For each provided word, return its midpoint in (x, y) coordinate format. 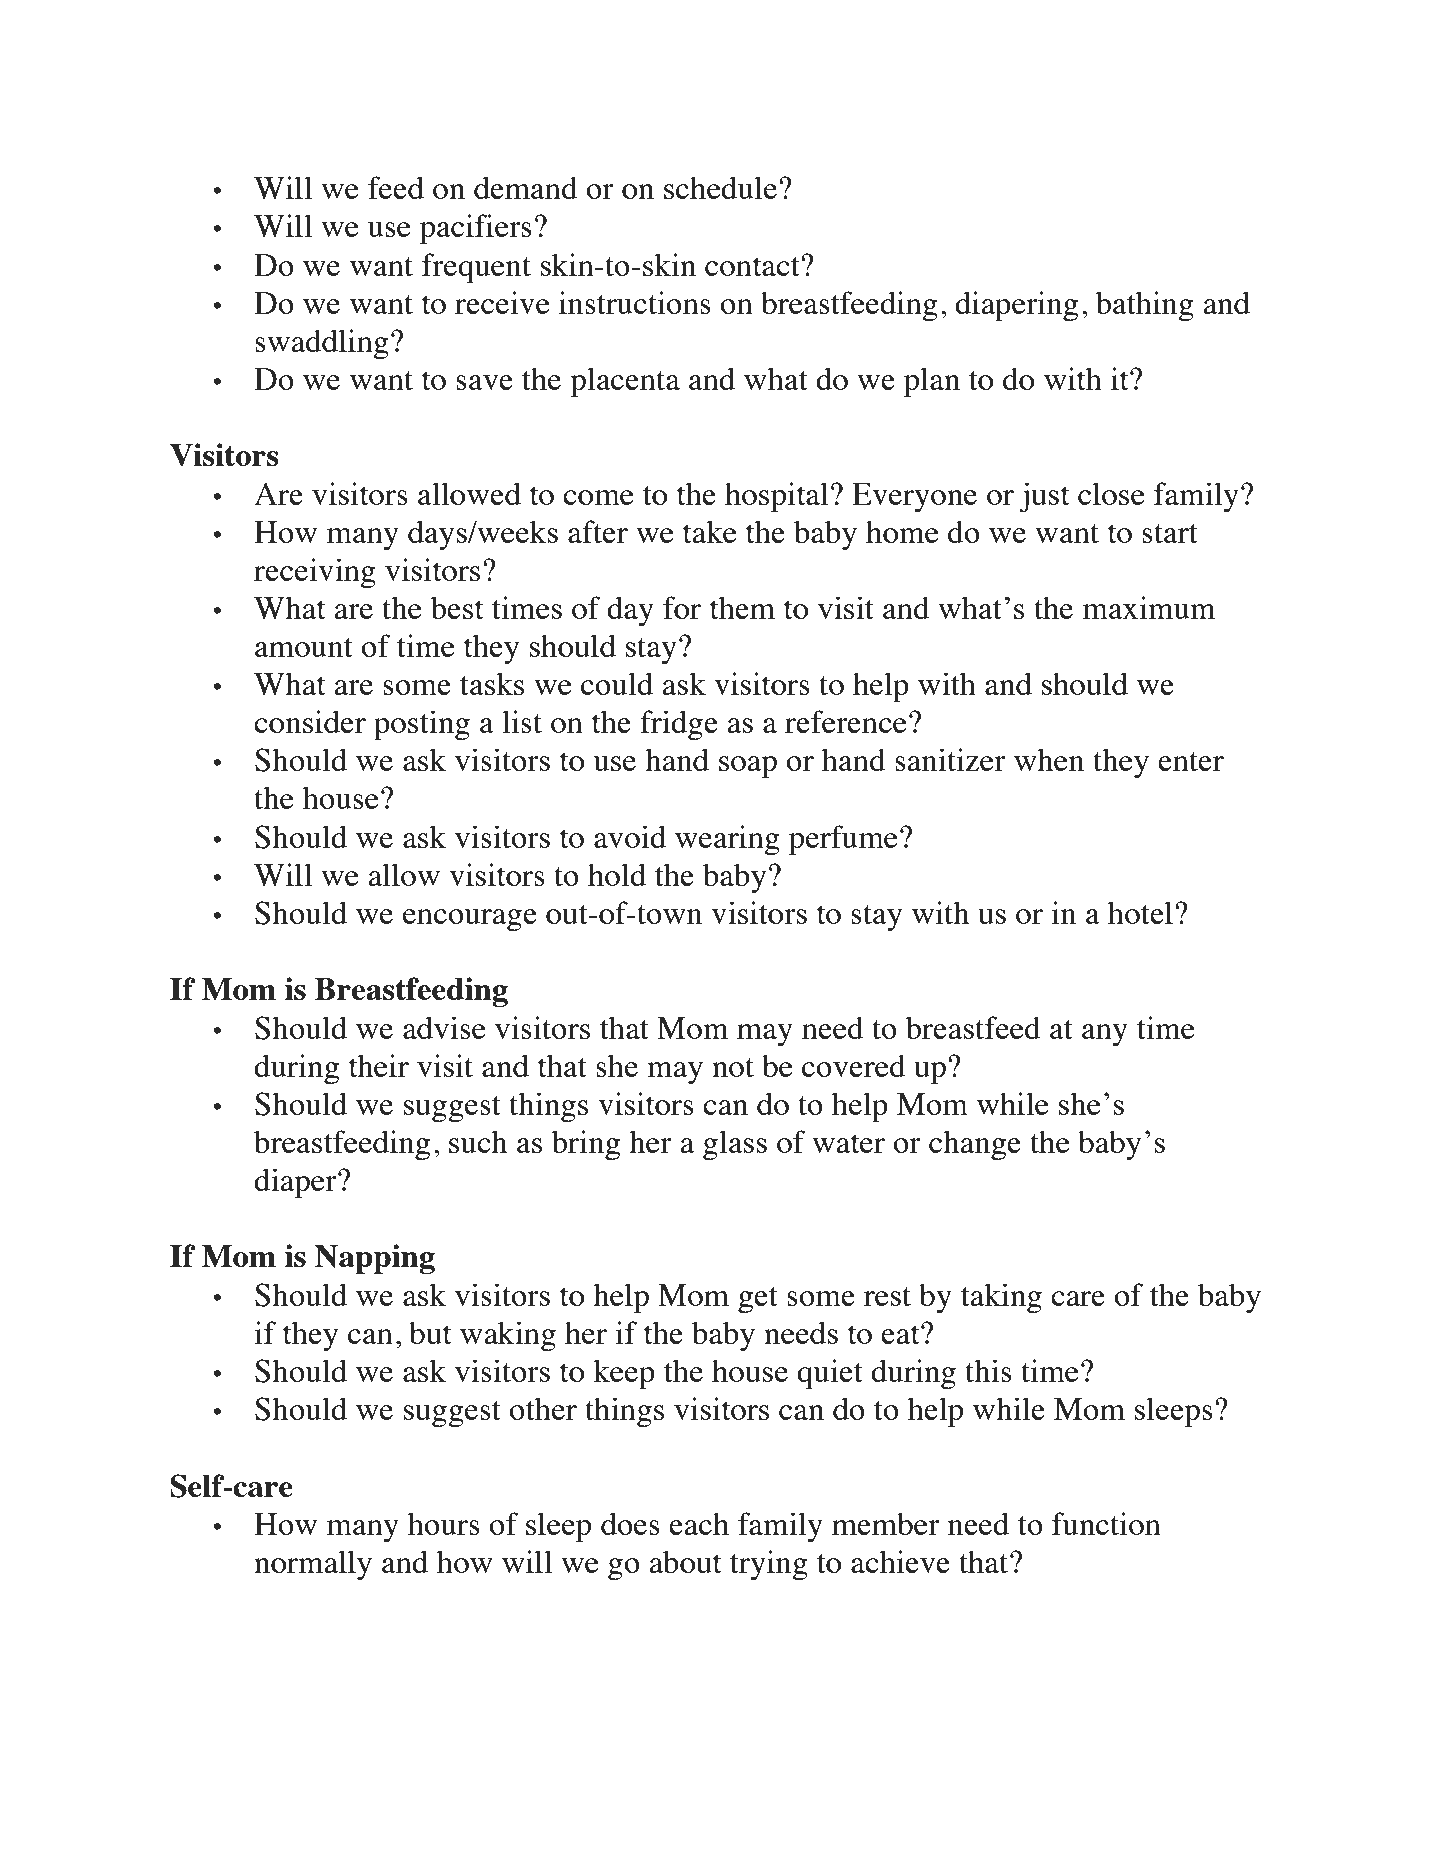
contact (753, 266)
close (1111, 493)
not (733, 1067)
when (1049, 759)
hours (444, 1523)
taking (1001, 1298)
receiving (315, 573)
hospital (777, 497)
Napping (375, 1259)
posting (422, 725)
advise (444, 1027)
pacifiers (476, 229)
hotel (1140, 912)
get (758, 1300)
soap (748, 767)
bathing (1145, 306)
